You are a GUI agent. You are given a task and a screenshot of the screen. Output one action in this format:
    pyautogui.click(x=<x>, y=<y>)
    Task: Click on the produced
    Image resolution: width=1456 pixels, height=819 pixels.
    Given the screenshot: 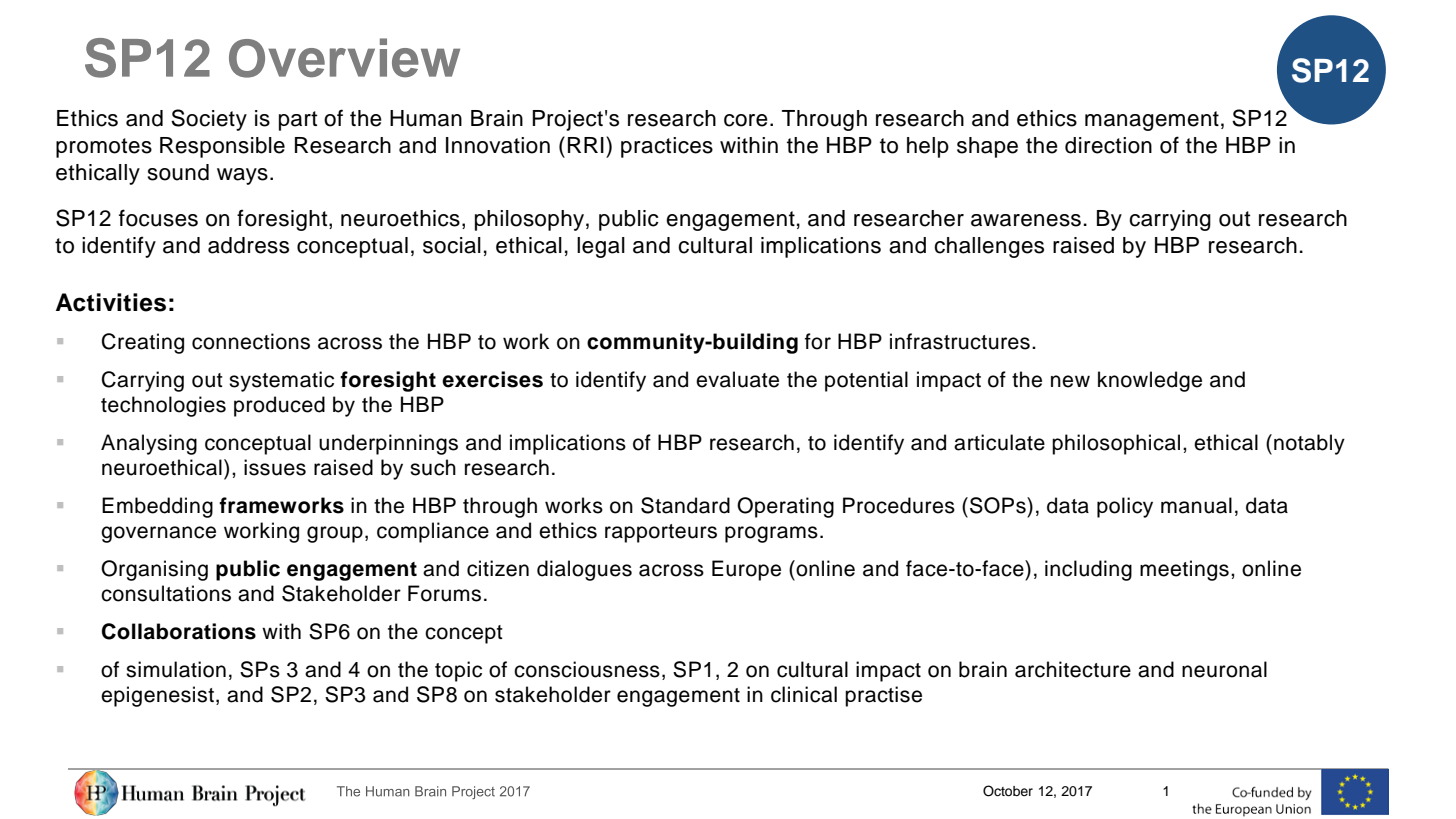 What is the action you would take?
    pyautogui.click(x=279, y=406)
